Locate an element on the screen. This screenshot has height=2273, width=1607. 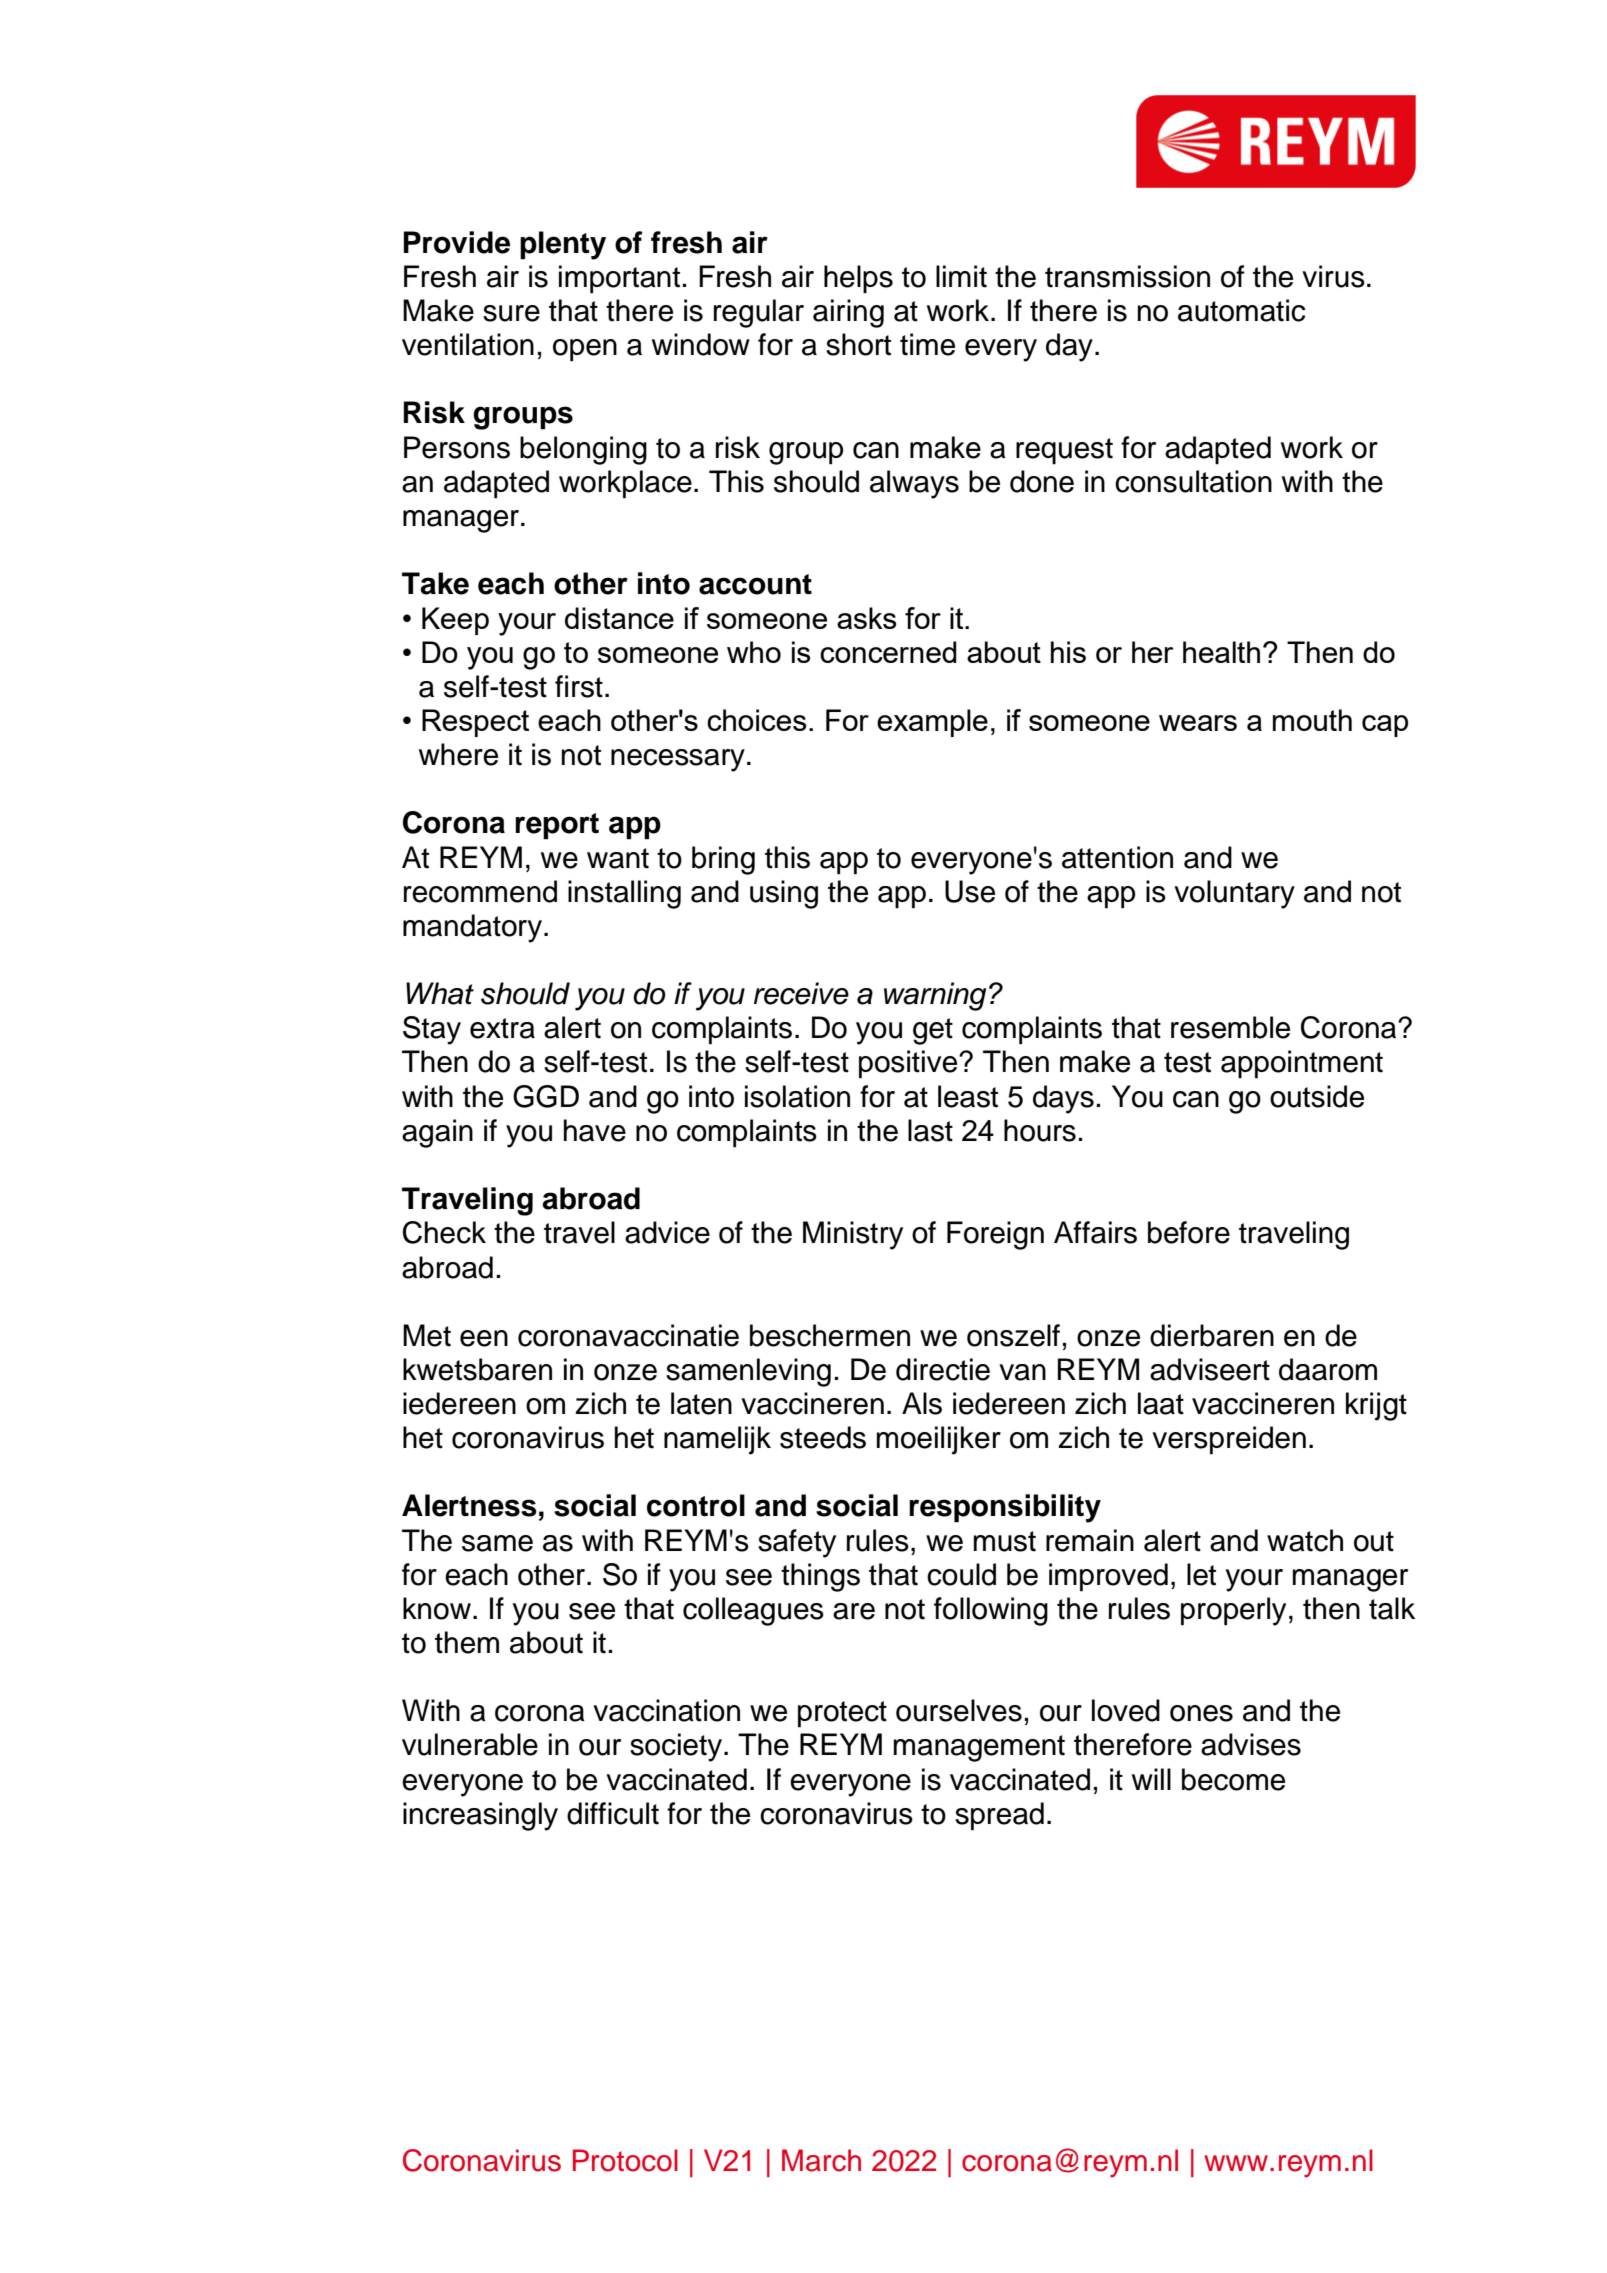
concerned is located at coordinates (888, 652).
